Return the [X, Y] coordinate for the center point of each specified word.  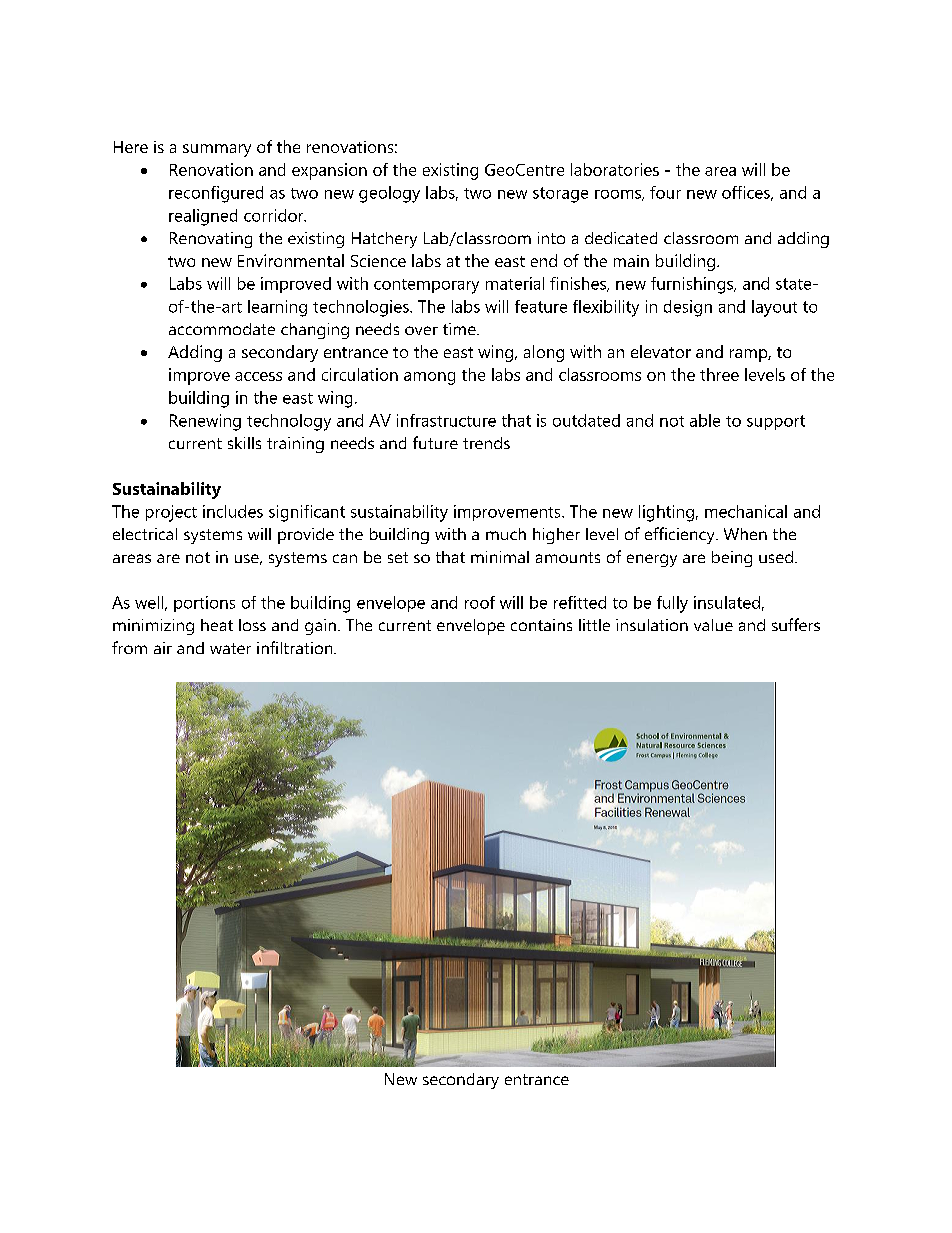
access [258, 376]
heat [217, 625]
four [665, 192]
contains [541, 625]
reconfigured [216, 194]
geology [389, 194]
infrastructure [446, 420]
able [705, 420]
